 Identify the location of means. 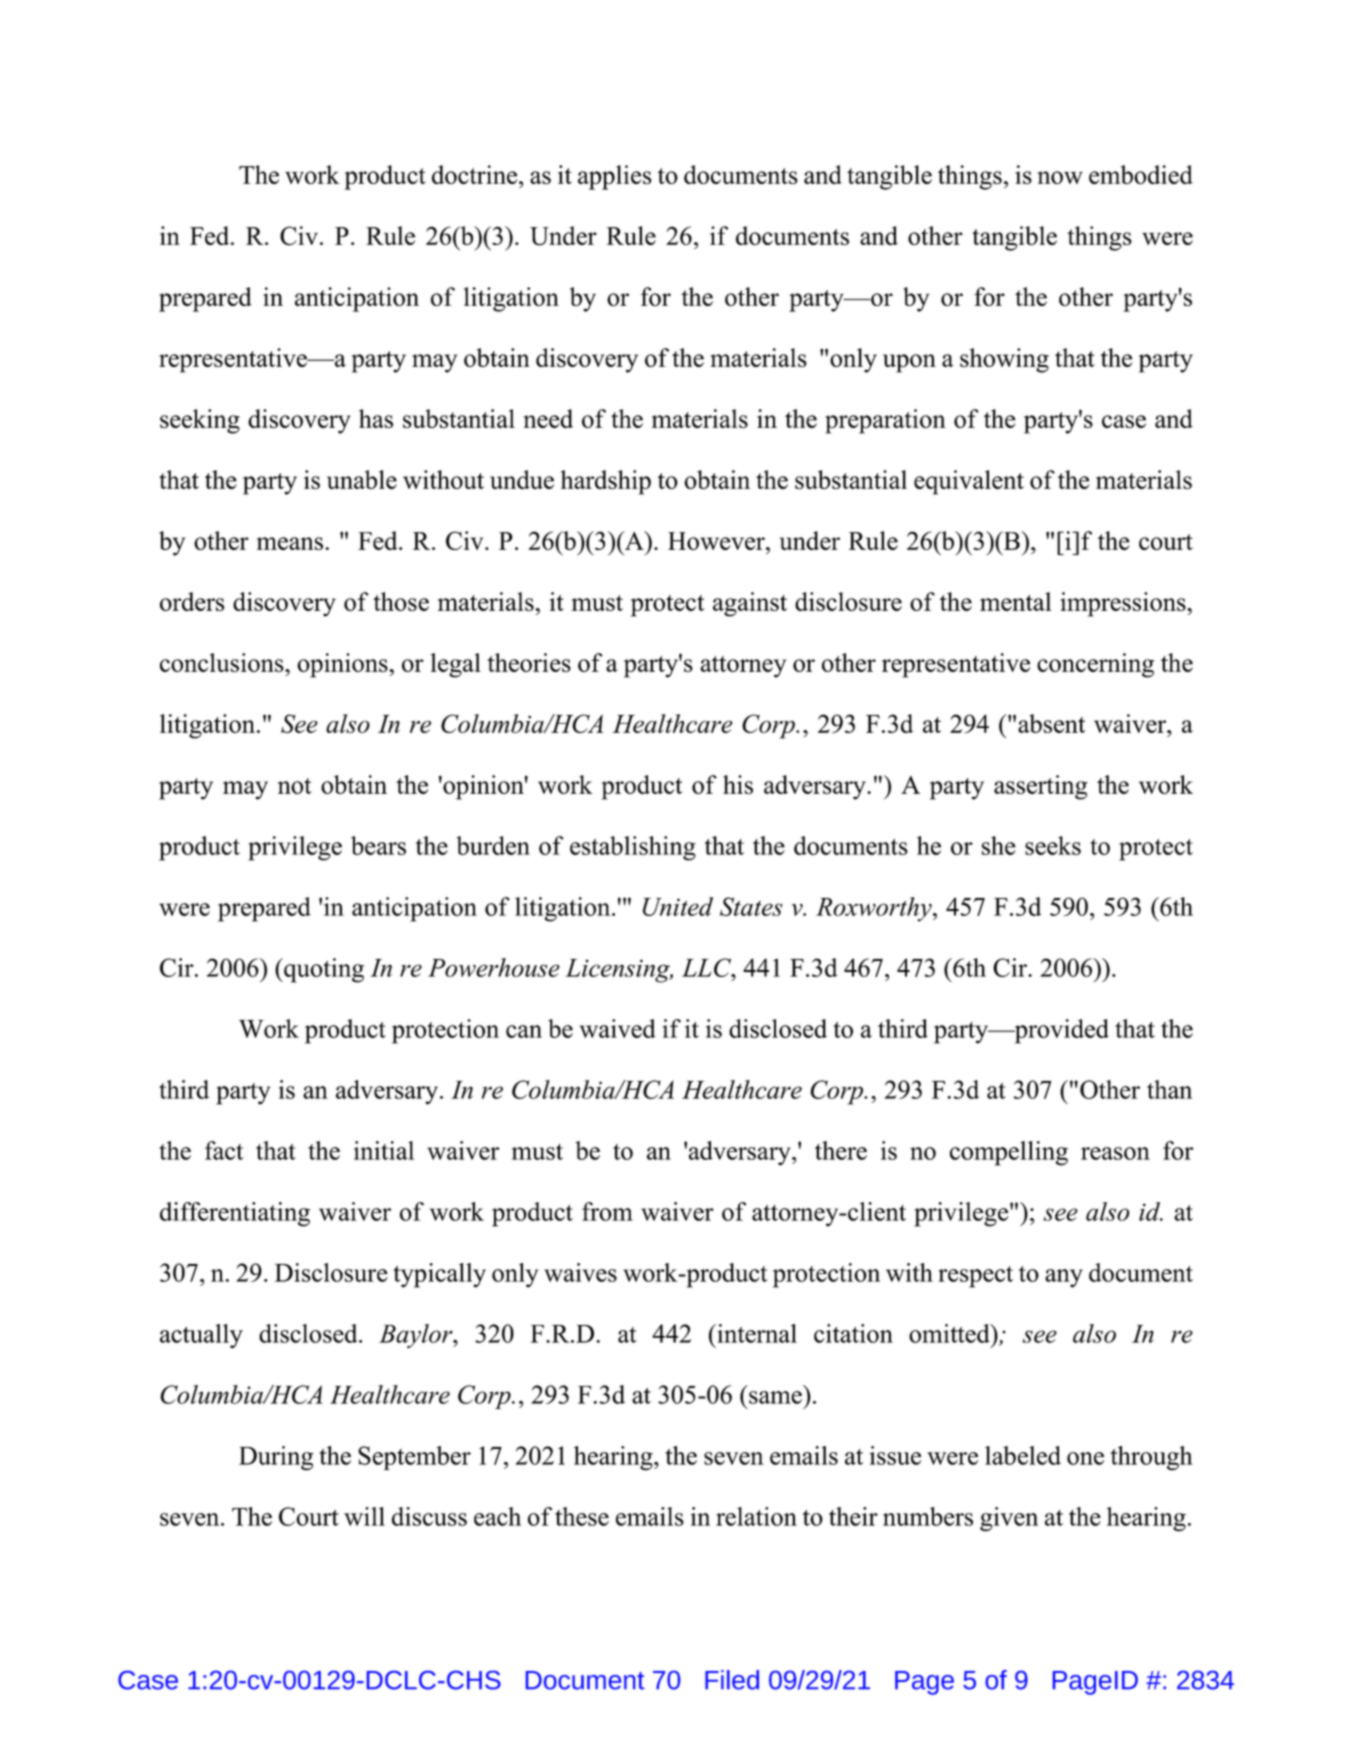
(290, 543).
